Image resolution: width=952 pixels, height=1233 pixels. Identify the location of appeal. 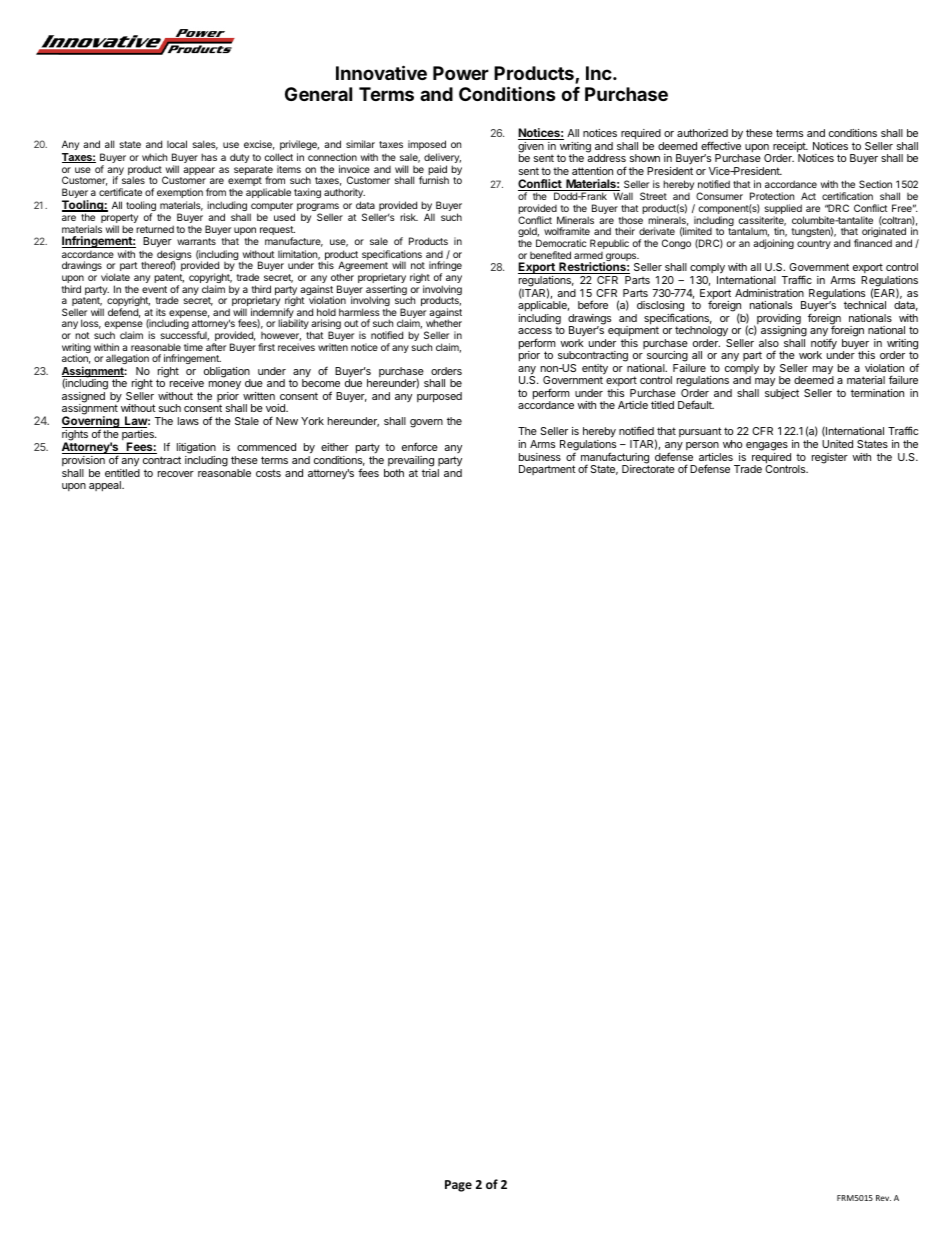
(106, 486).
